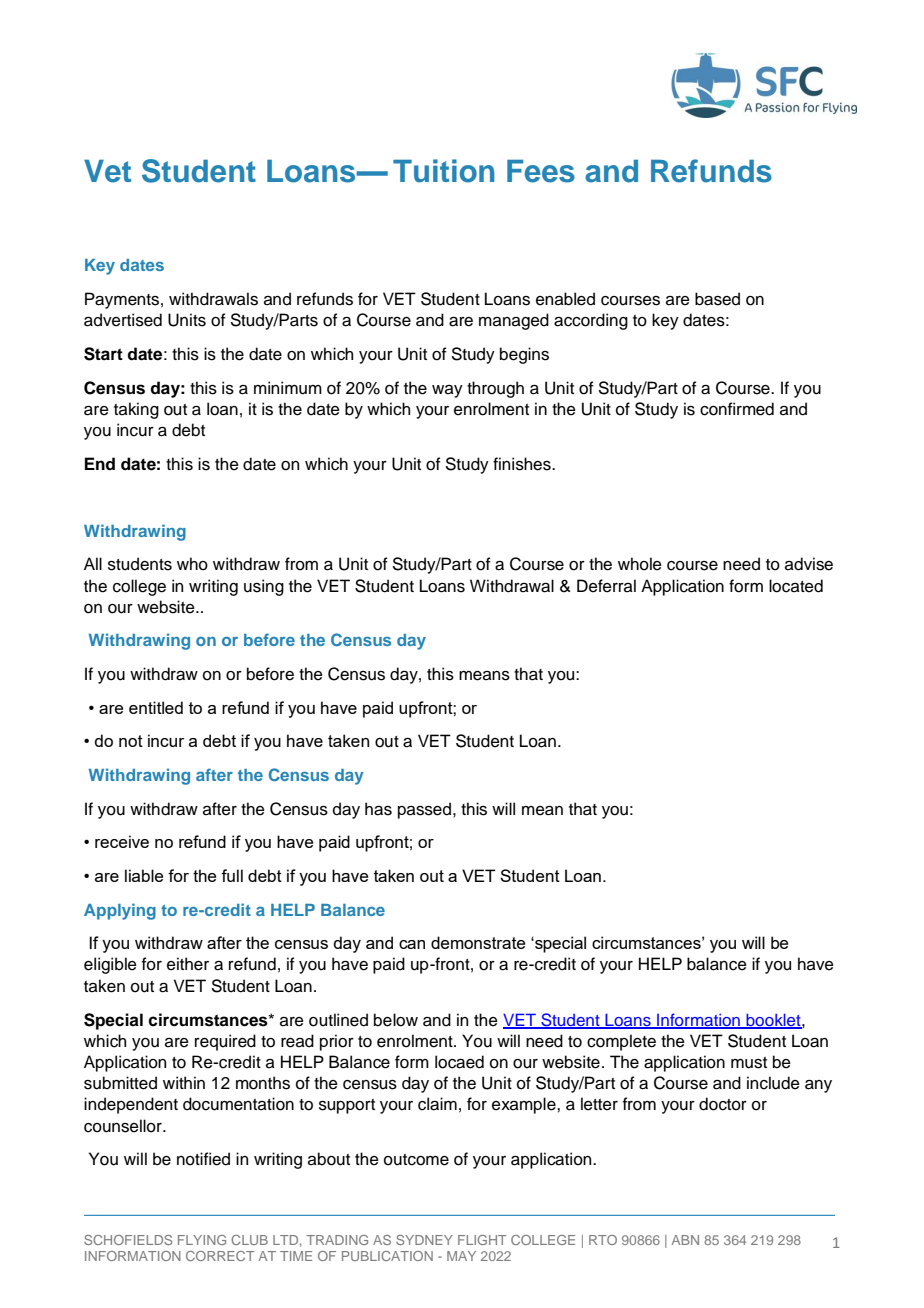  I want to click on Tuition, so click(443, 171).
